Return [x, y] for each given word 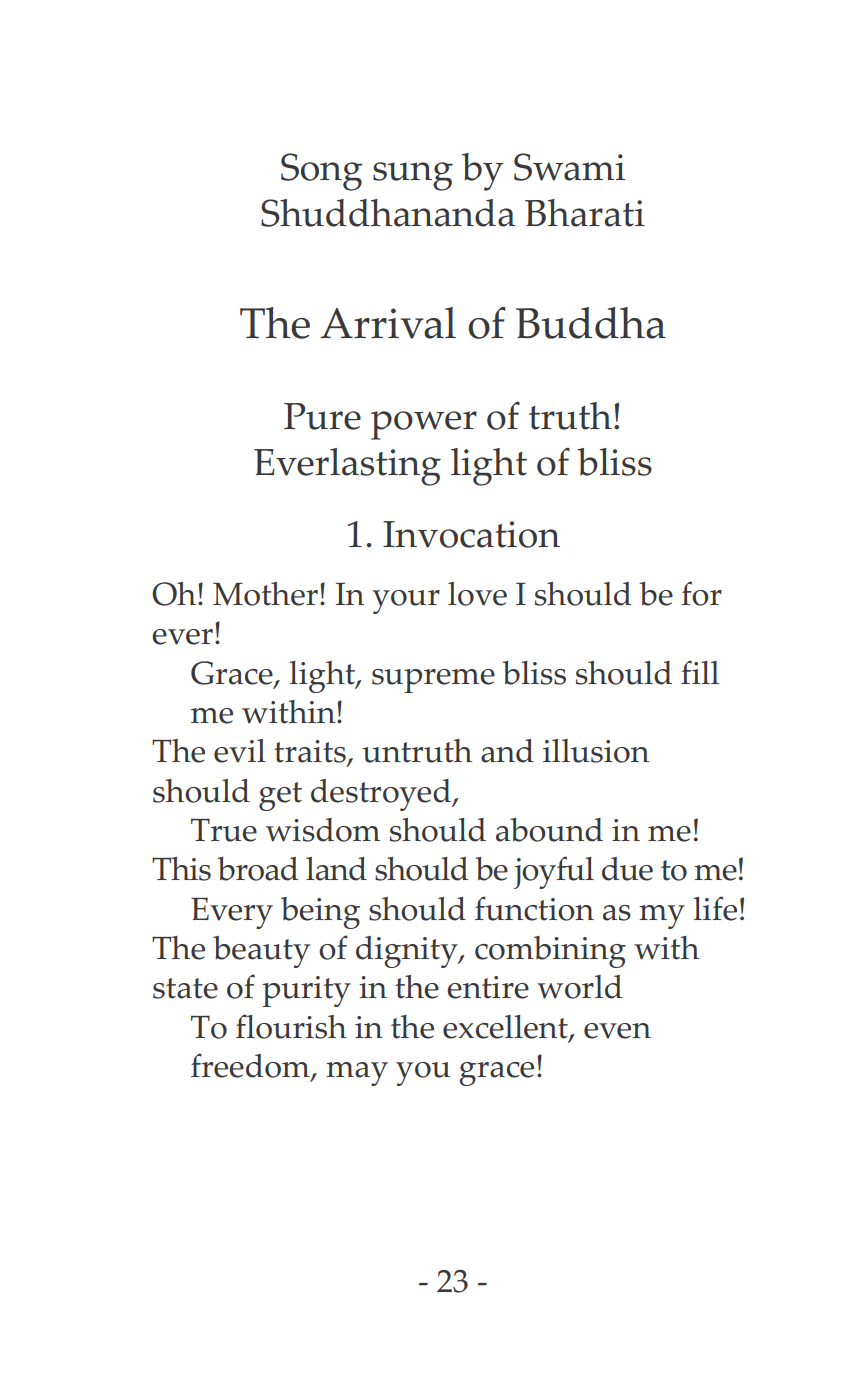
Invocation [471, 534]
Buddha [591, 323]
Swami [569, 167]
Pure [322, 416]
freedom [251, 1066]
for [702, 593]
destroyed [382, 795]
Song [322, 172]
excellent [506, 1028]
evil [240, 751]
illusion [596, 751]
